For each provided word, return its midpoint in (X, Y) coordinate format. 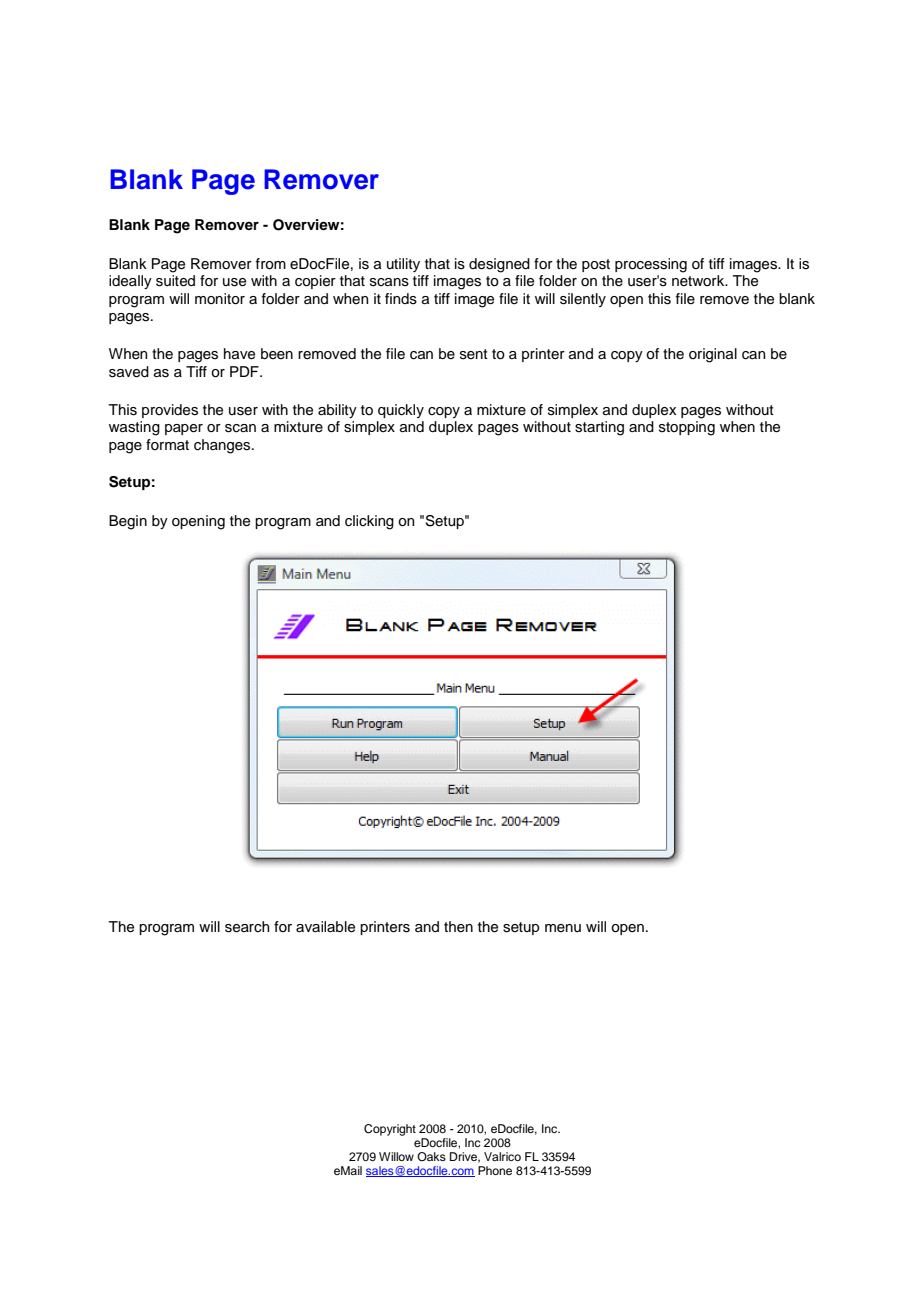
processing (651, 265)
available (325, 927)
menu (563, 928)
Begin (128, 522)
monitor (220, 299)
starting (599, 428)
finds (401, 299)
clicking (369, 522)
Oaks (431, 1156)
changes (223, 446)
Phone (495, 1170)
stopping (687, 428)
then (458, 927)
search (247, 927)
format (167, 444)
